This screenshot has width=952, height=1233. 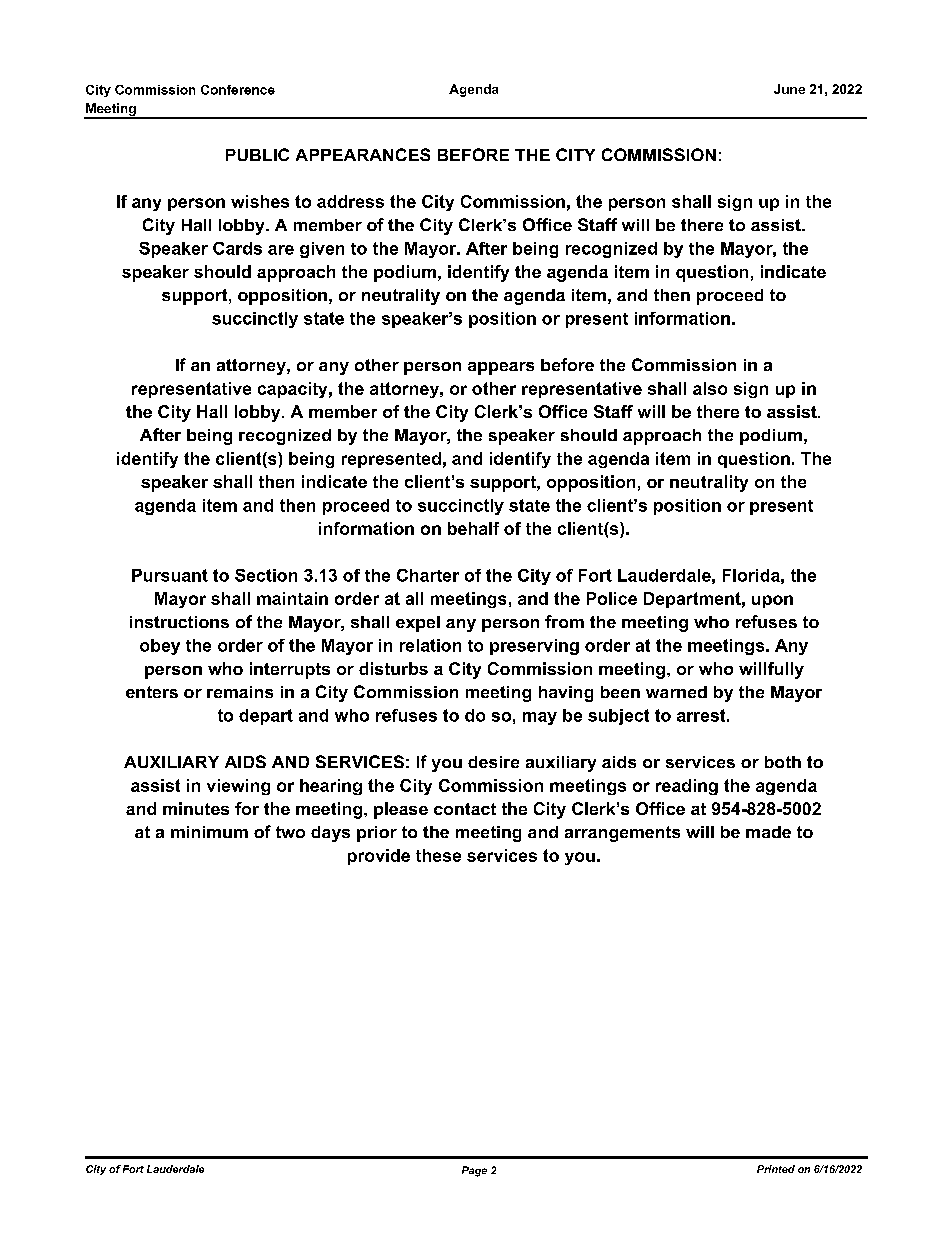 I want to click on appears, so click(x=501, y=368).
